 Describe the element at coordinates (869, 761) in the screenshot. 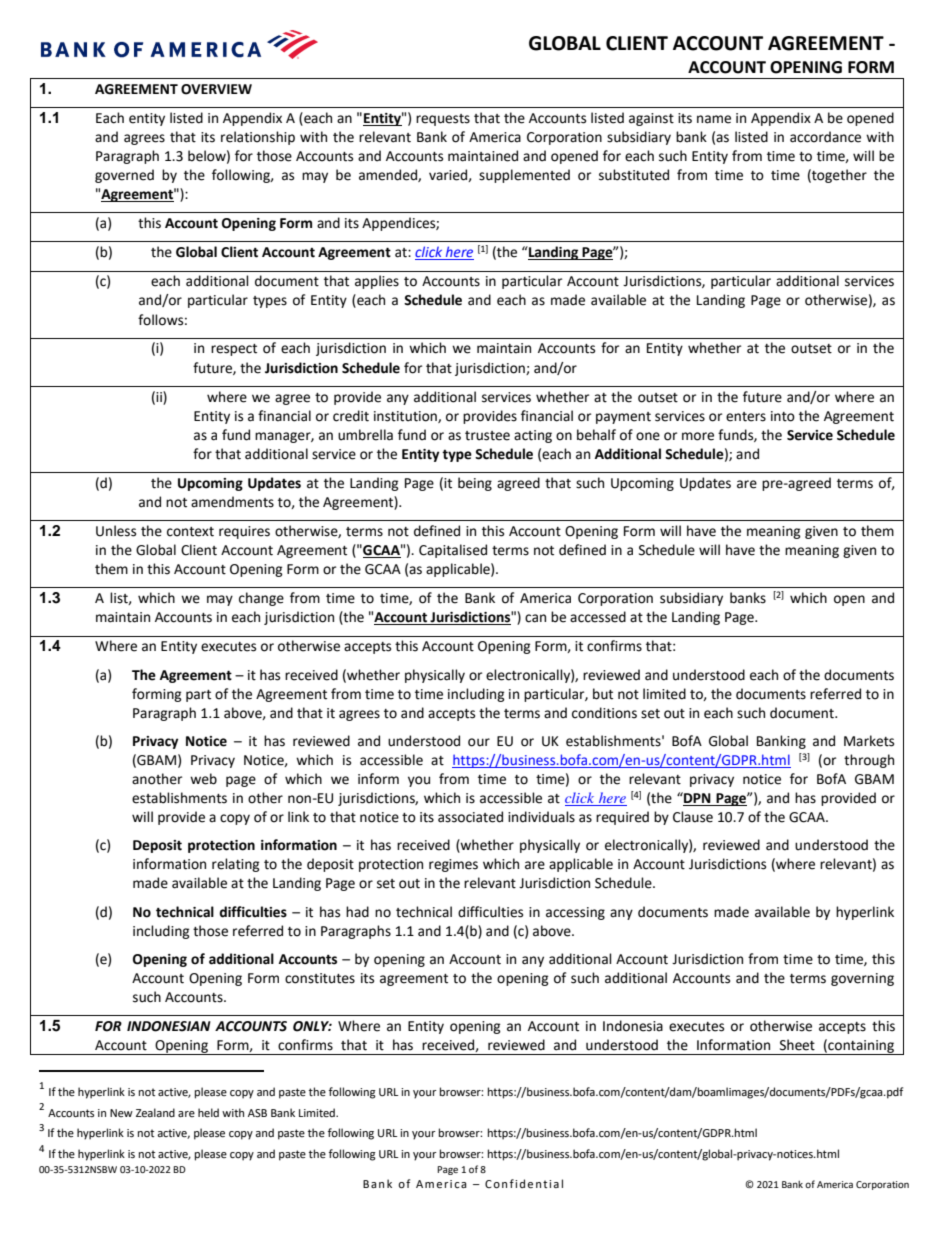

I see `through` at that location.
